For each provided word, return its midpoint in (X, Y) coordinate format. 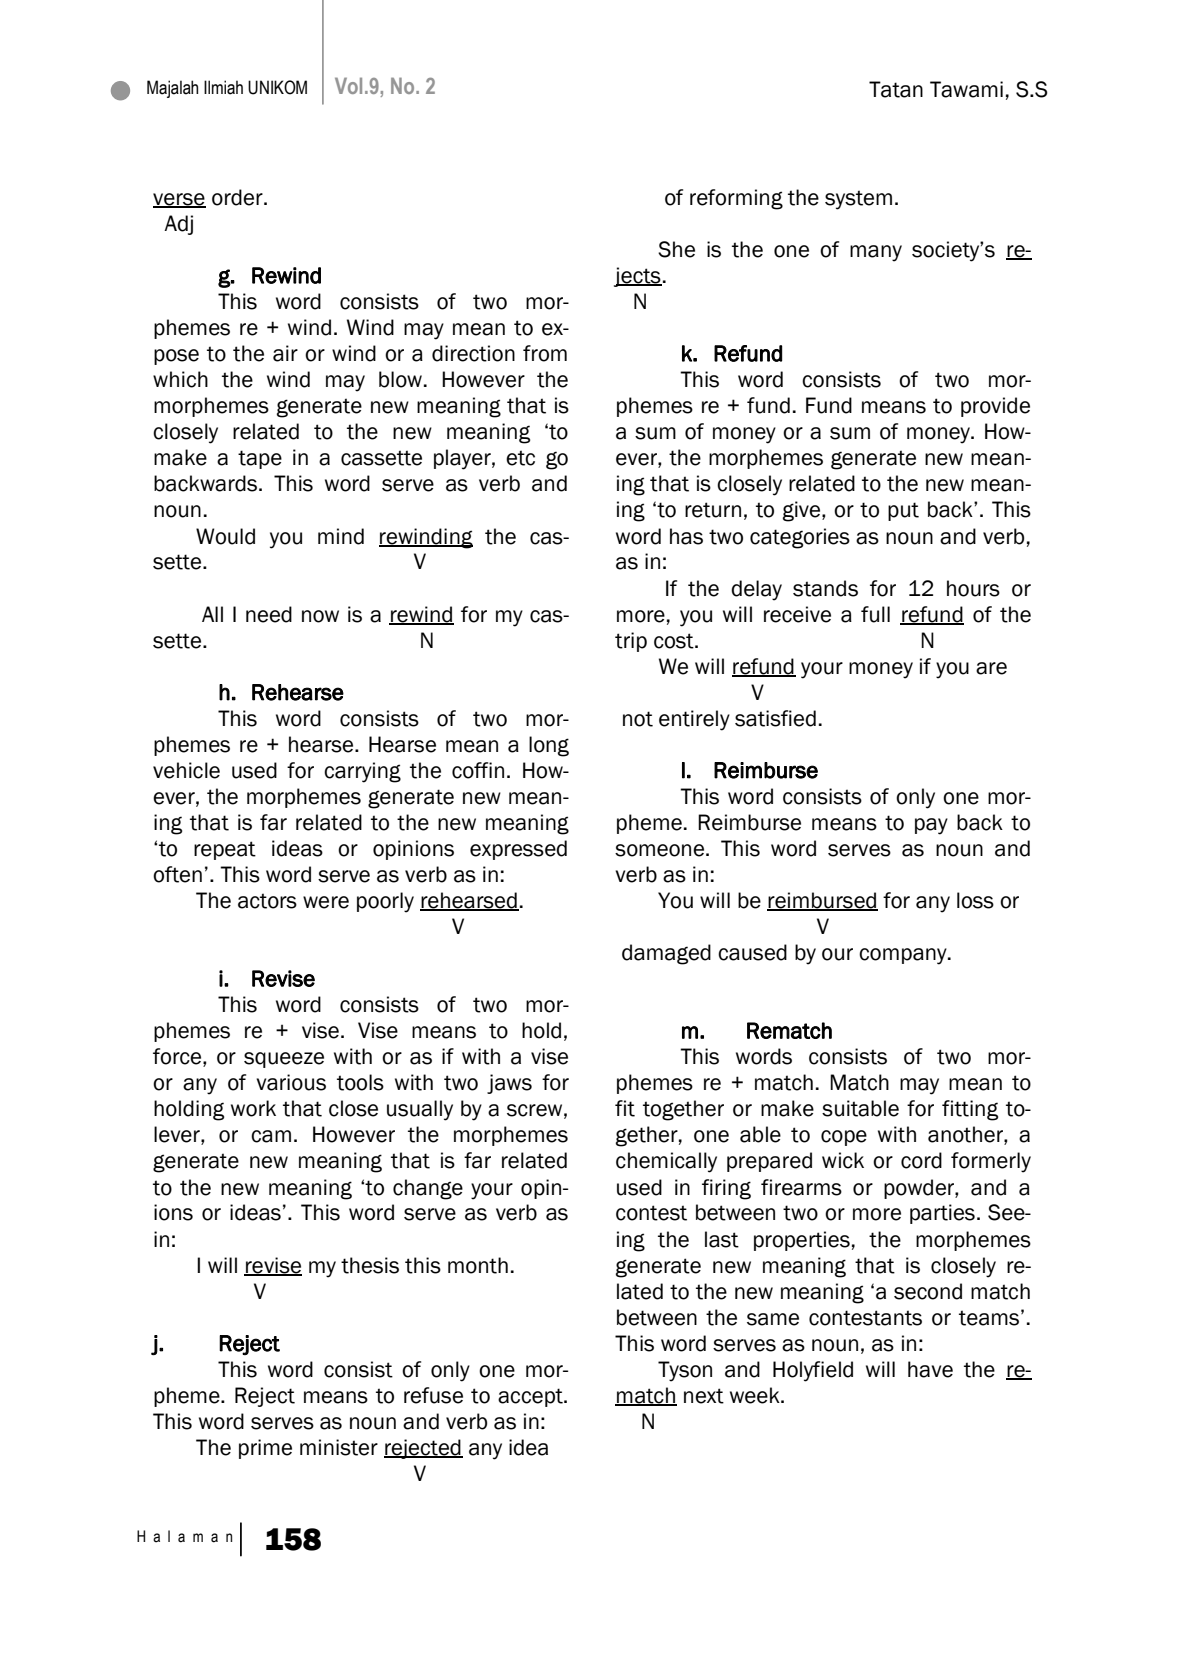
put (903, 511)
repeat (225, 850)
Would (225, 536)
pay (931, 826)
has (686, 536)
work (253, 1108)
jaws (509, 1084)
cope (844, 1138)
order (238, 197)
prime (265, 1449)
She (676, 249)
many (876, 253)
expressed (518, 850)
